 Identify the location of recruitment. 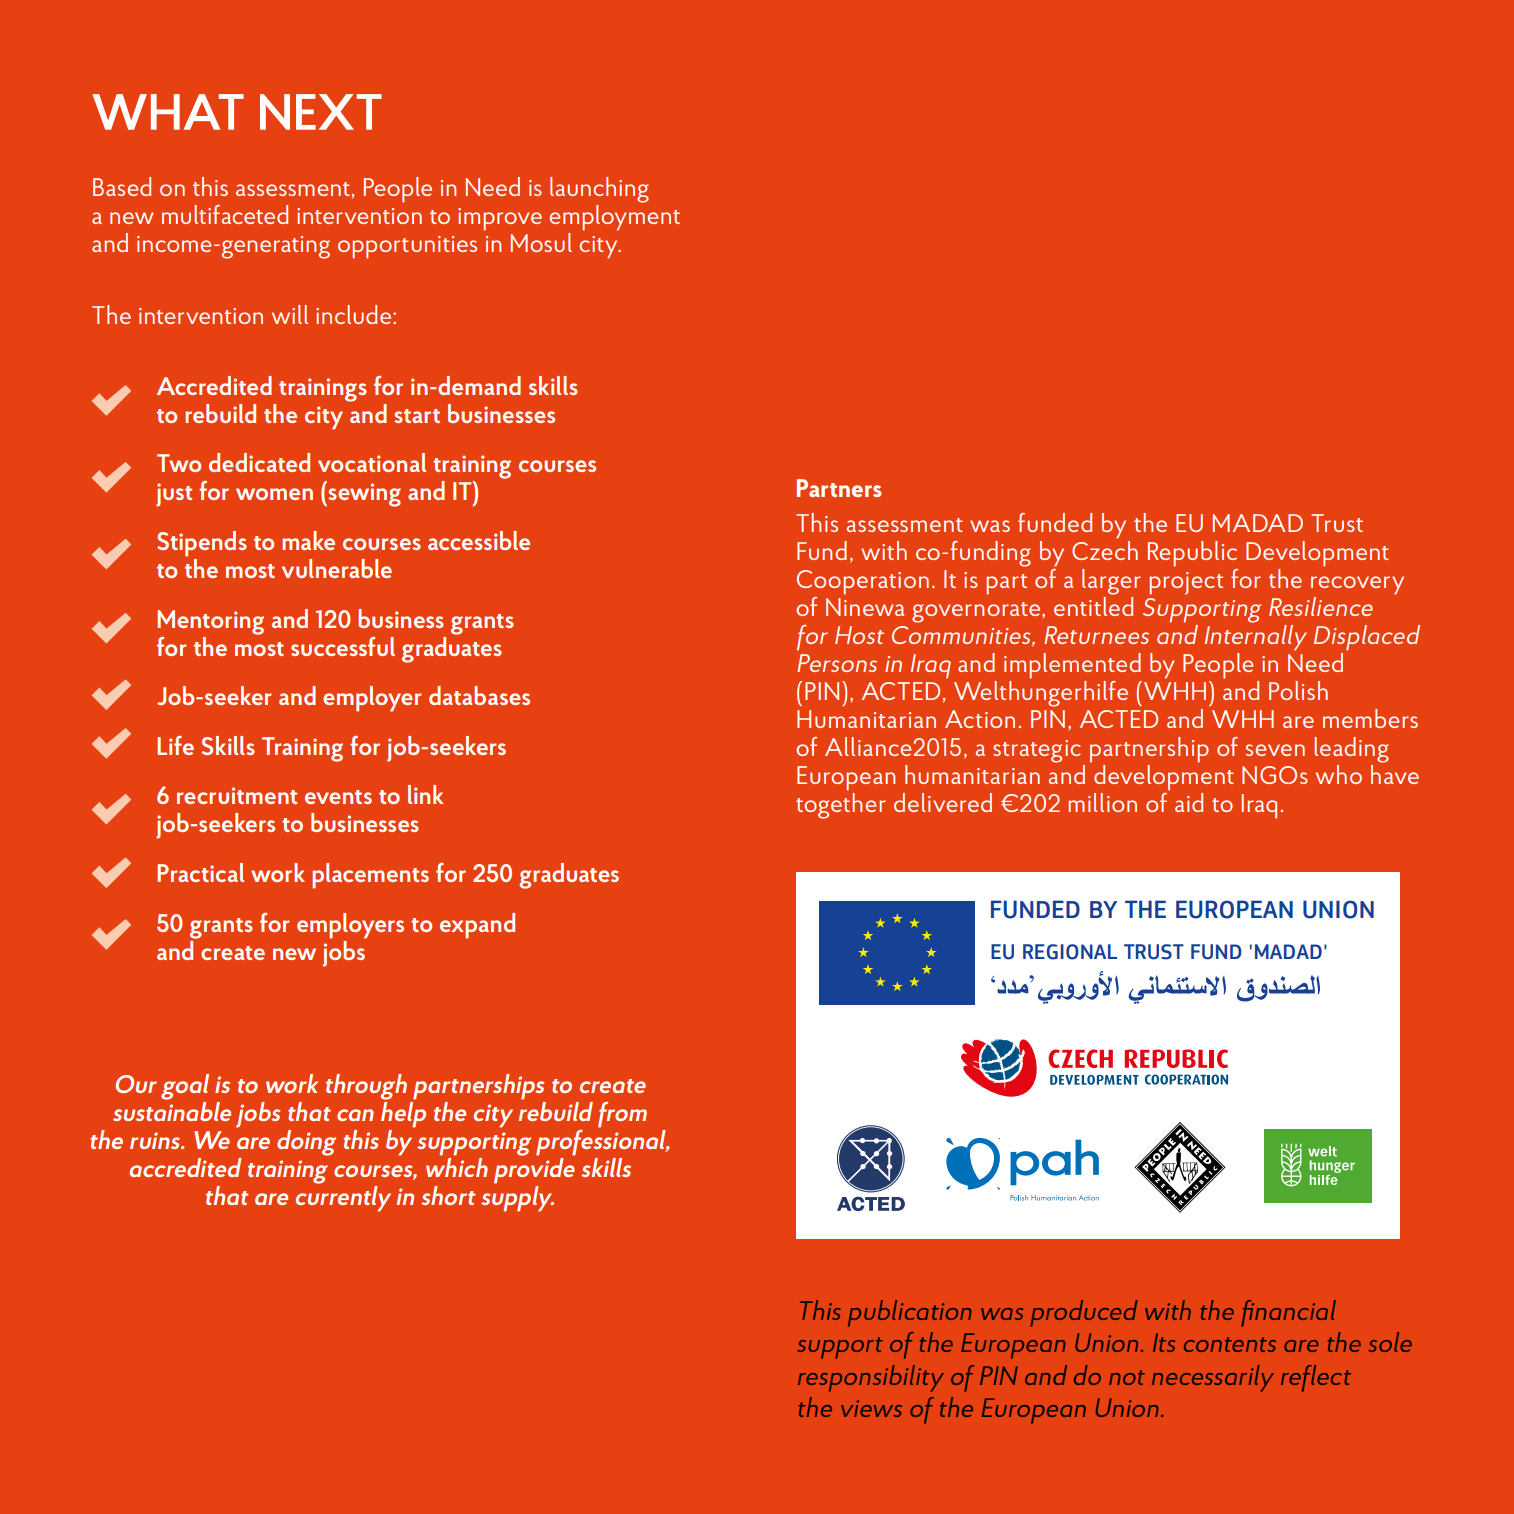
(237, 795).
